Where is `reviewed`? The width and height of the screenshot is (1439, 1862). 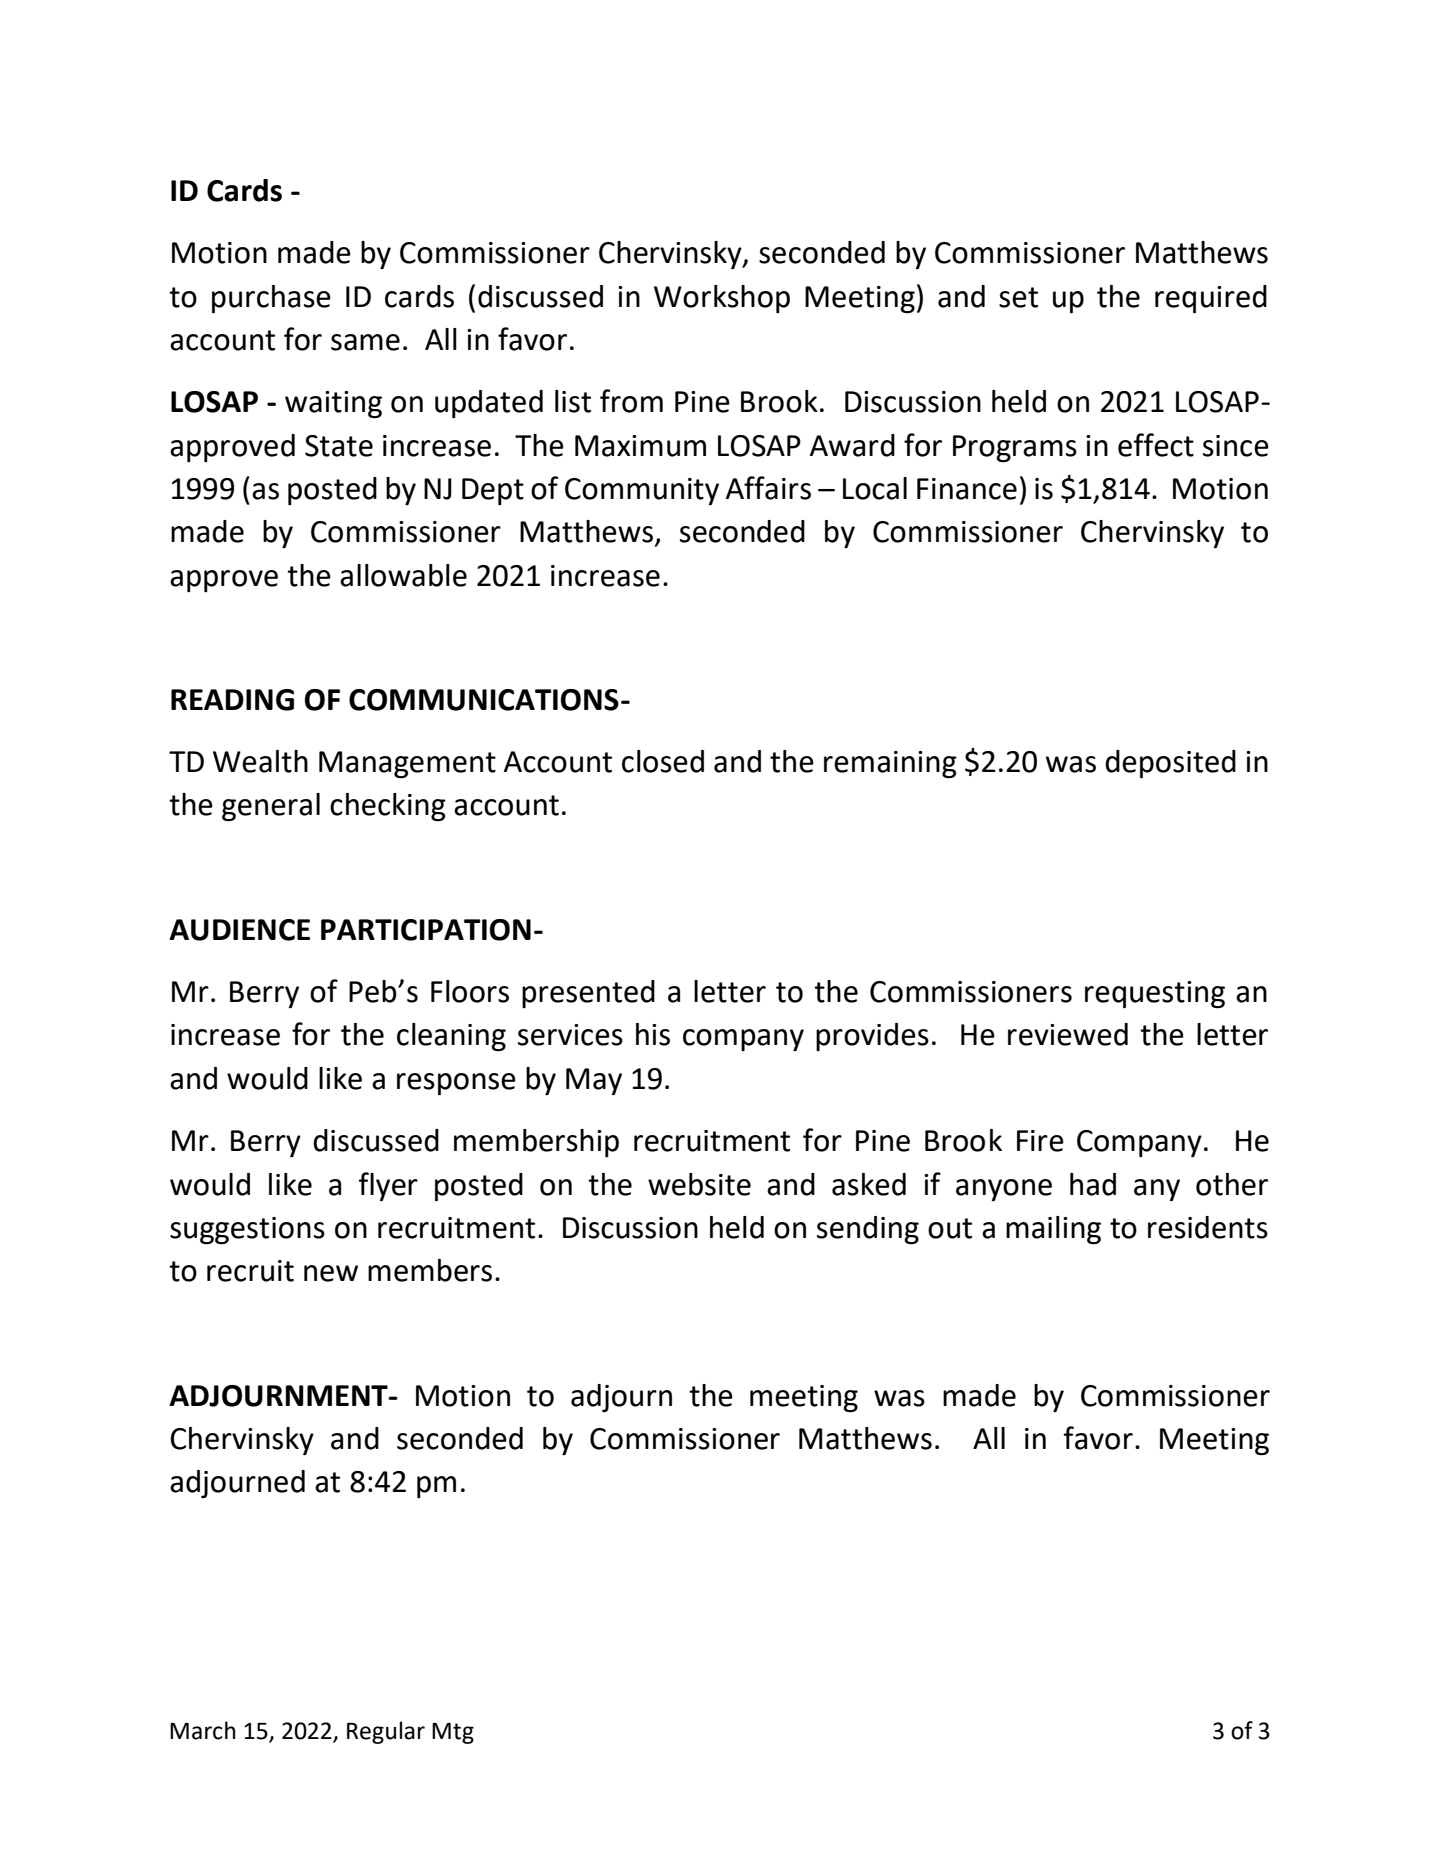 reviewed is located at coordinates (1068, 1034).
